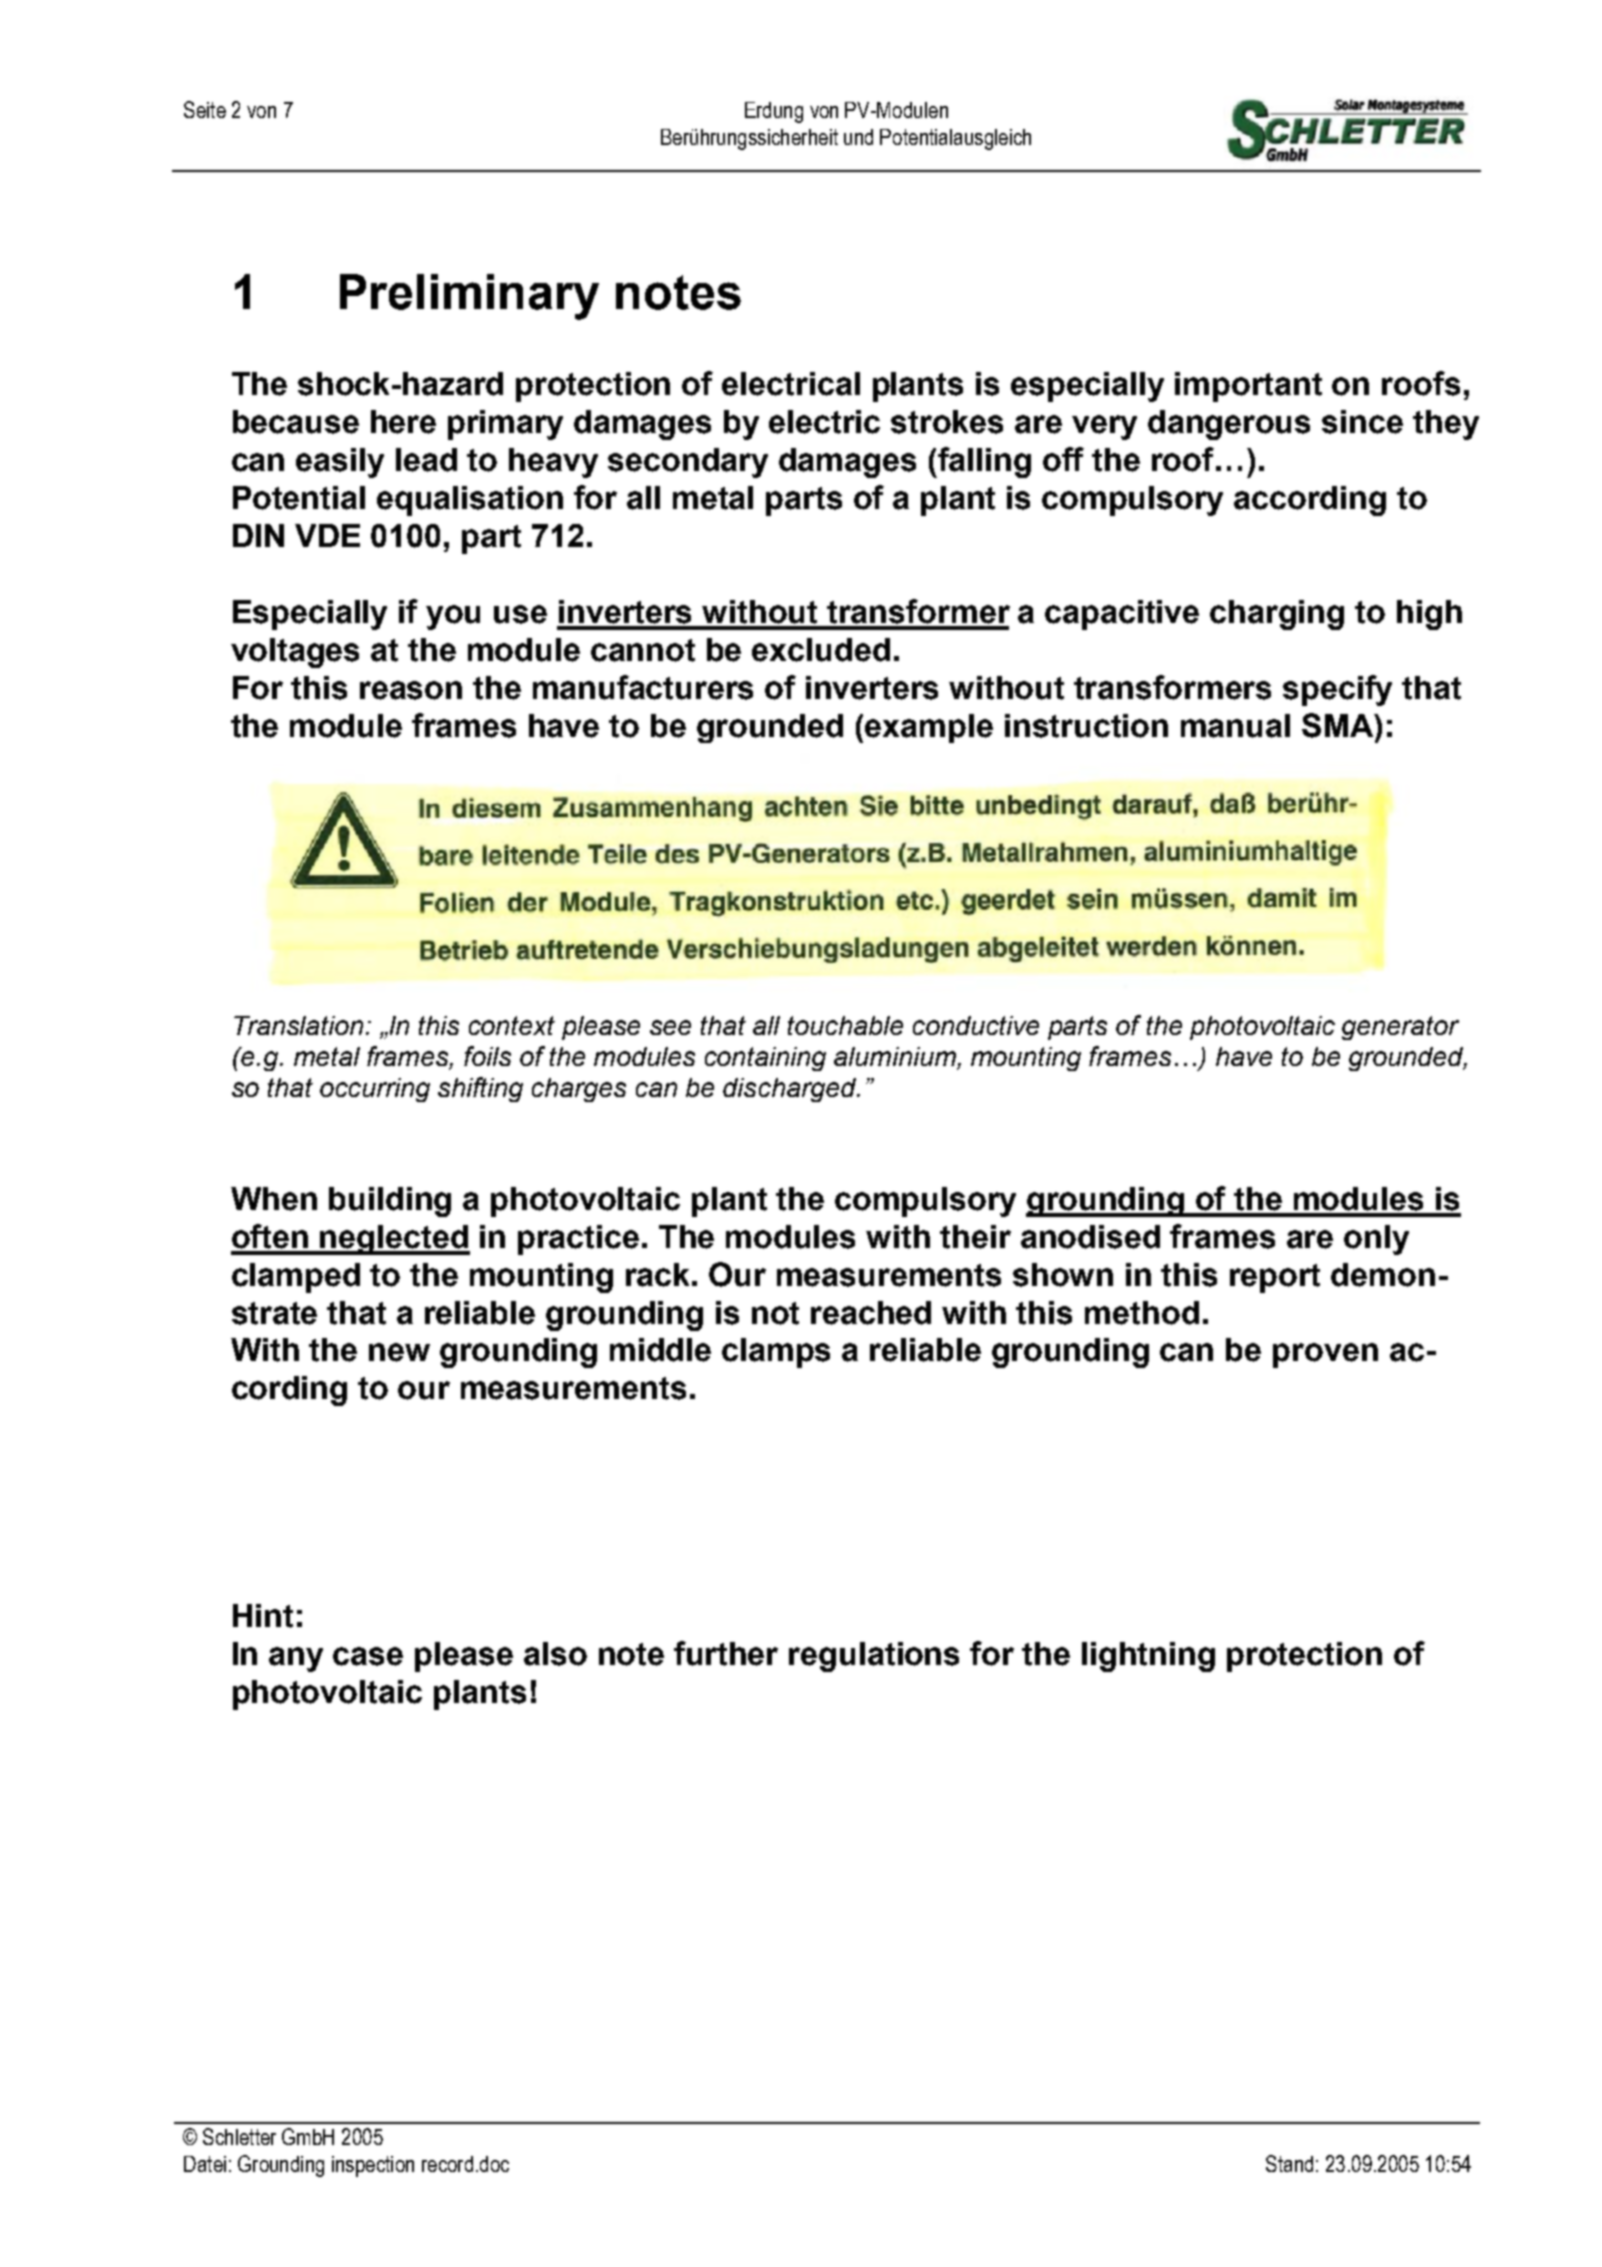 This page has width=1602, height=2267. What do you see at coordinates (947, 422) in the page?
I see `strokes` at bounding box center [947, 422].
